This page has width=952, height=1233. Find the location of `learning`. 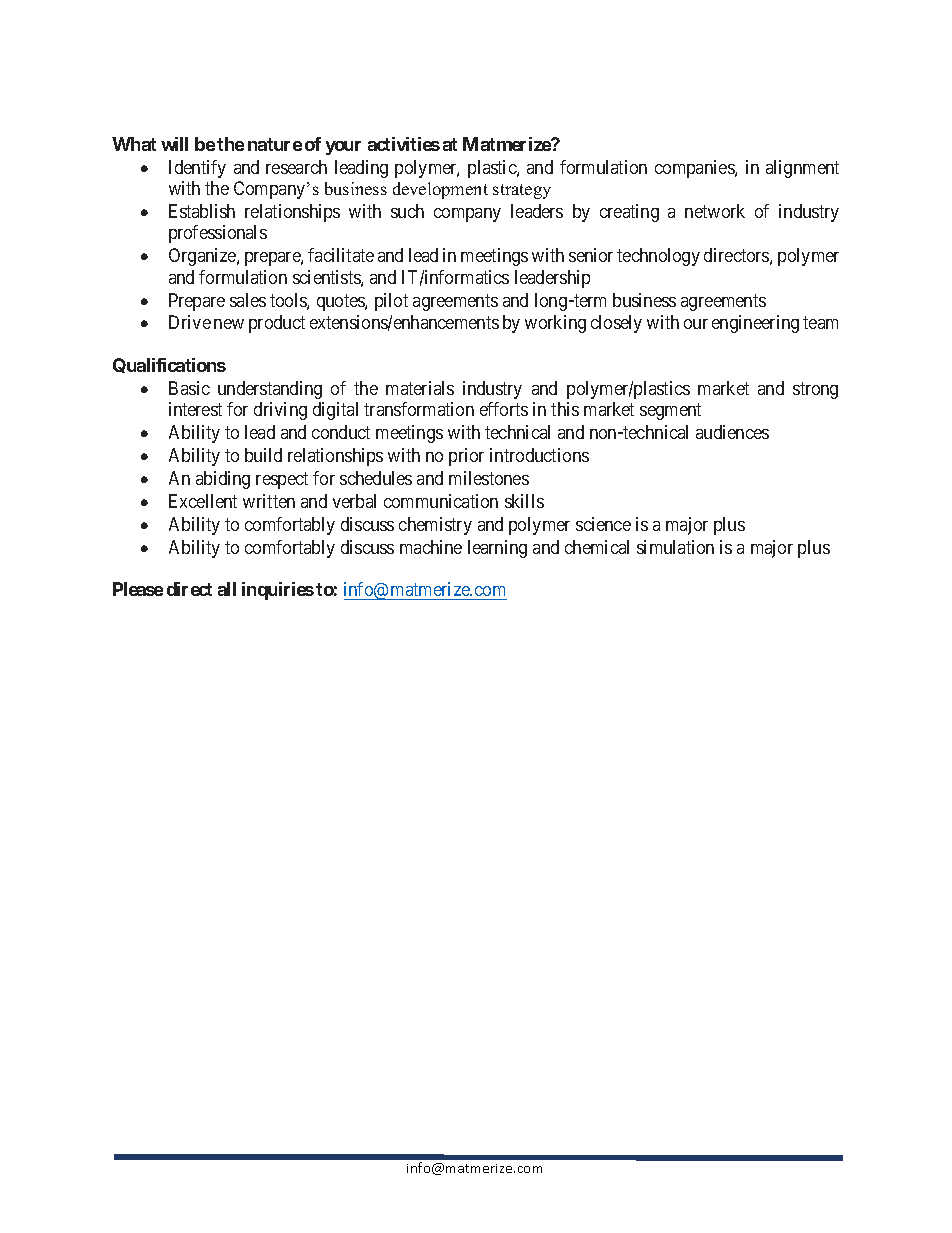

learning is located at coordinates (497, 549).
